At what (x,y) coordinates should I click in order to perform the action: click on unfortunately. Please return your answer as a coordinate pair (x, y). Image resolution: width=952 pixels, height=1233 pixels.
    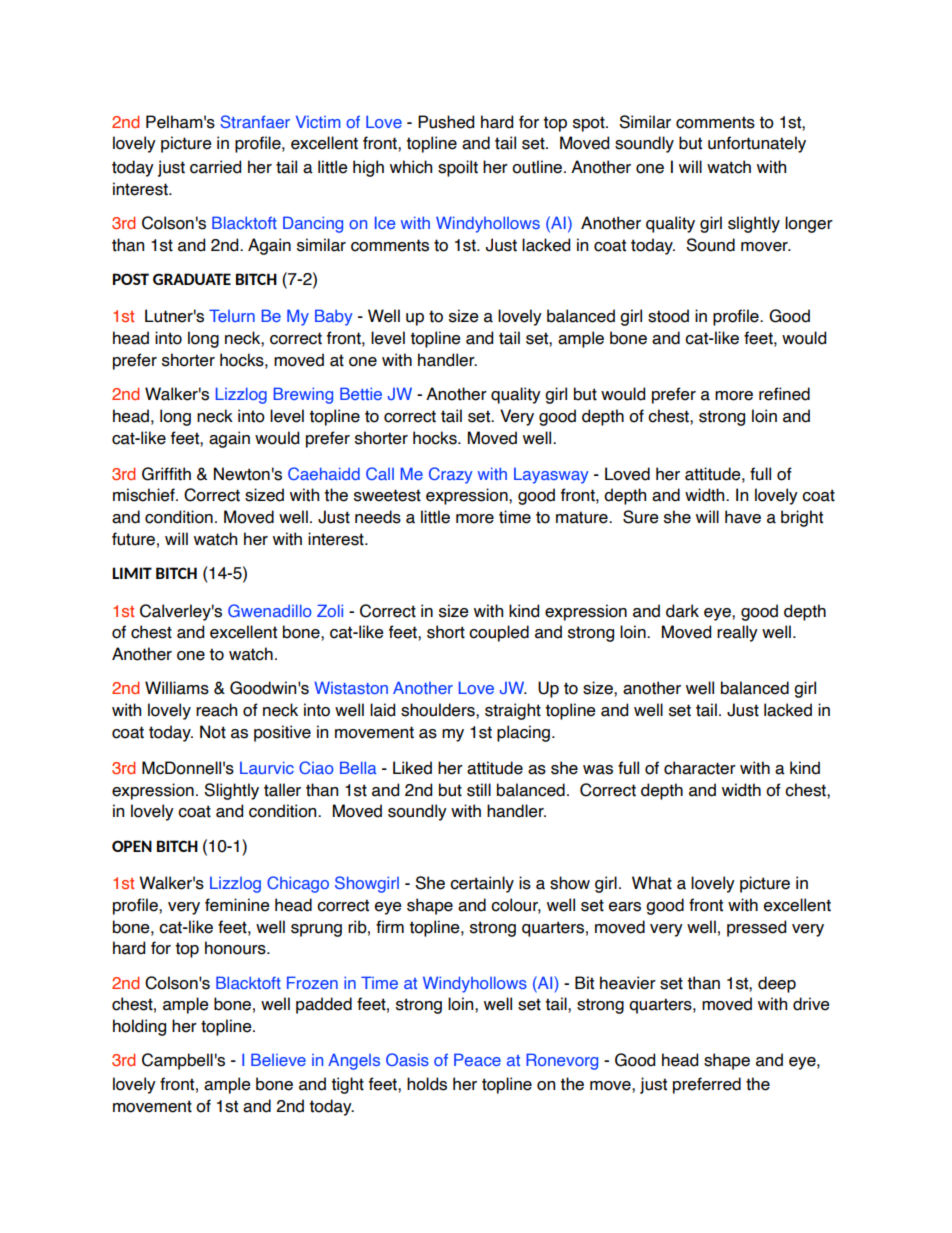
    Looking at the image, I should click on (757, 144).
